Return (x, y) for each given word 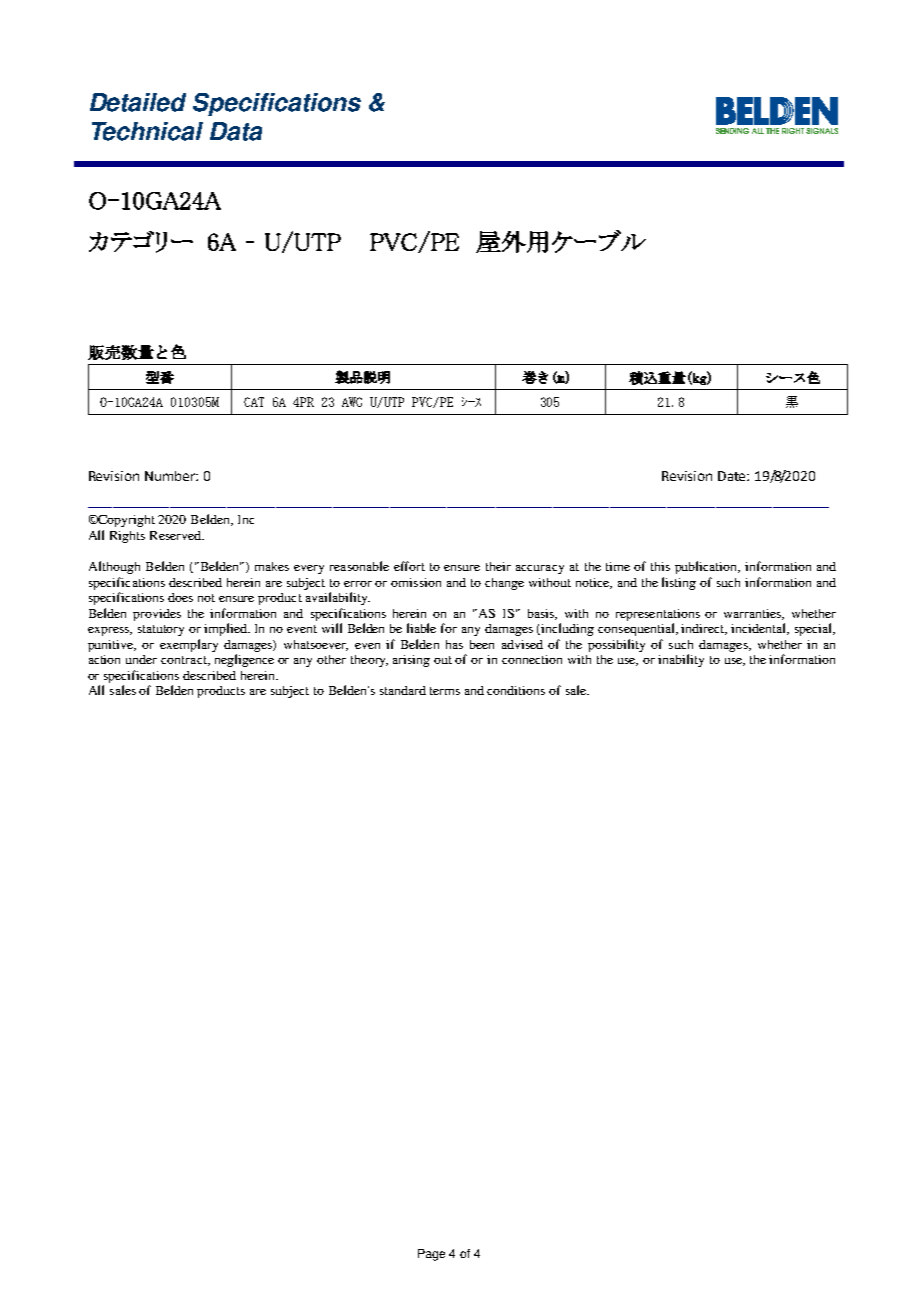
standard (403, 690)
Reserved (177, 535)
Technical (147, 131)
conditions (516, 690)
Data (236, 131)
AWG (352, 402)
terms (445, 691)
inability (681, 660)
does (180, 597)
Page (431, 1255)
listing (679, 583)
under (141, 659)
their (498, 566)
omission (416, 582)
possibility (616, 645)
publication (707, 567)
